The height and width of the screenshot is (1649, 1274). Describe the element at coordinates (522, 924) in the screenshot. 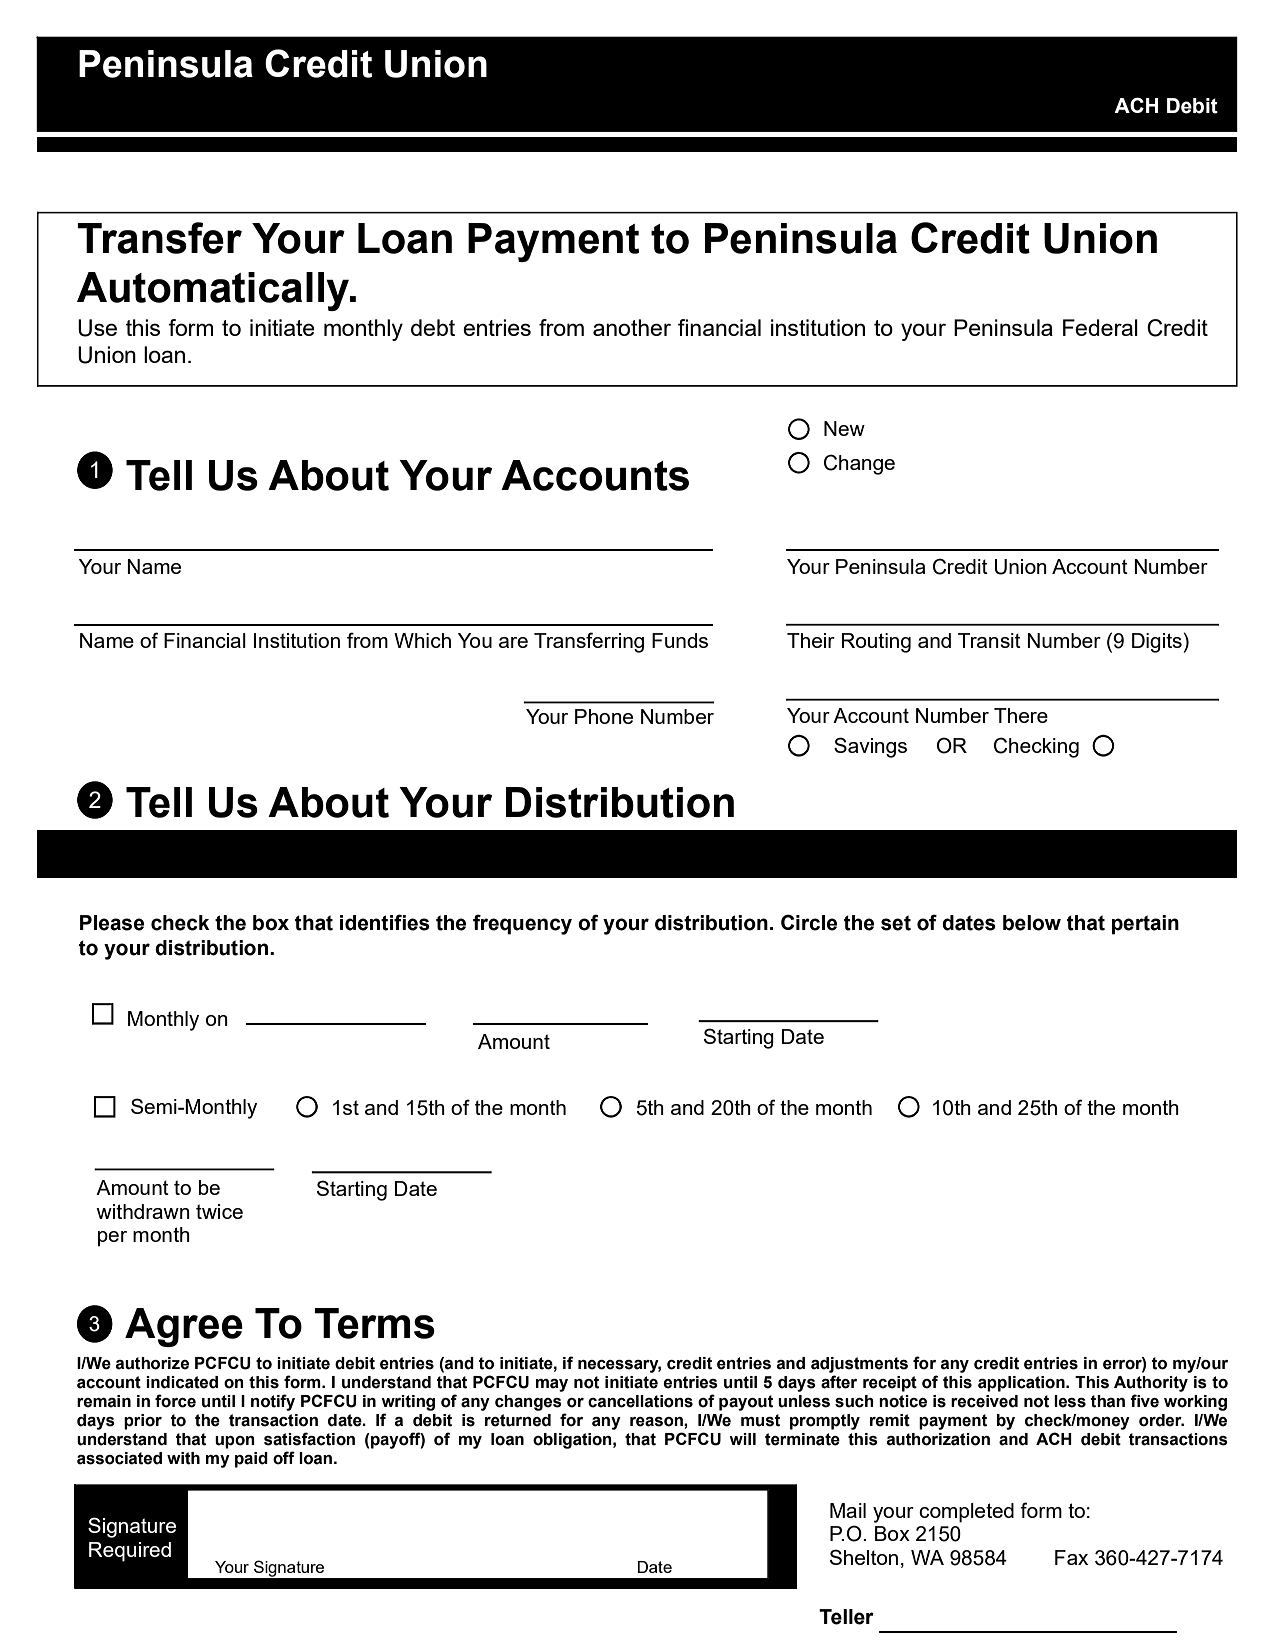

I see `frequency` at that location.
